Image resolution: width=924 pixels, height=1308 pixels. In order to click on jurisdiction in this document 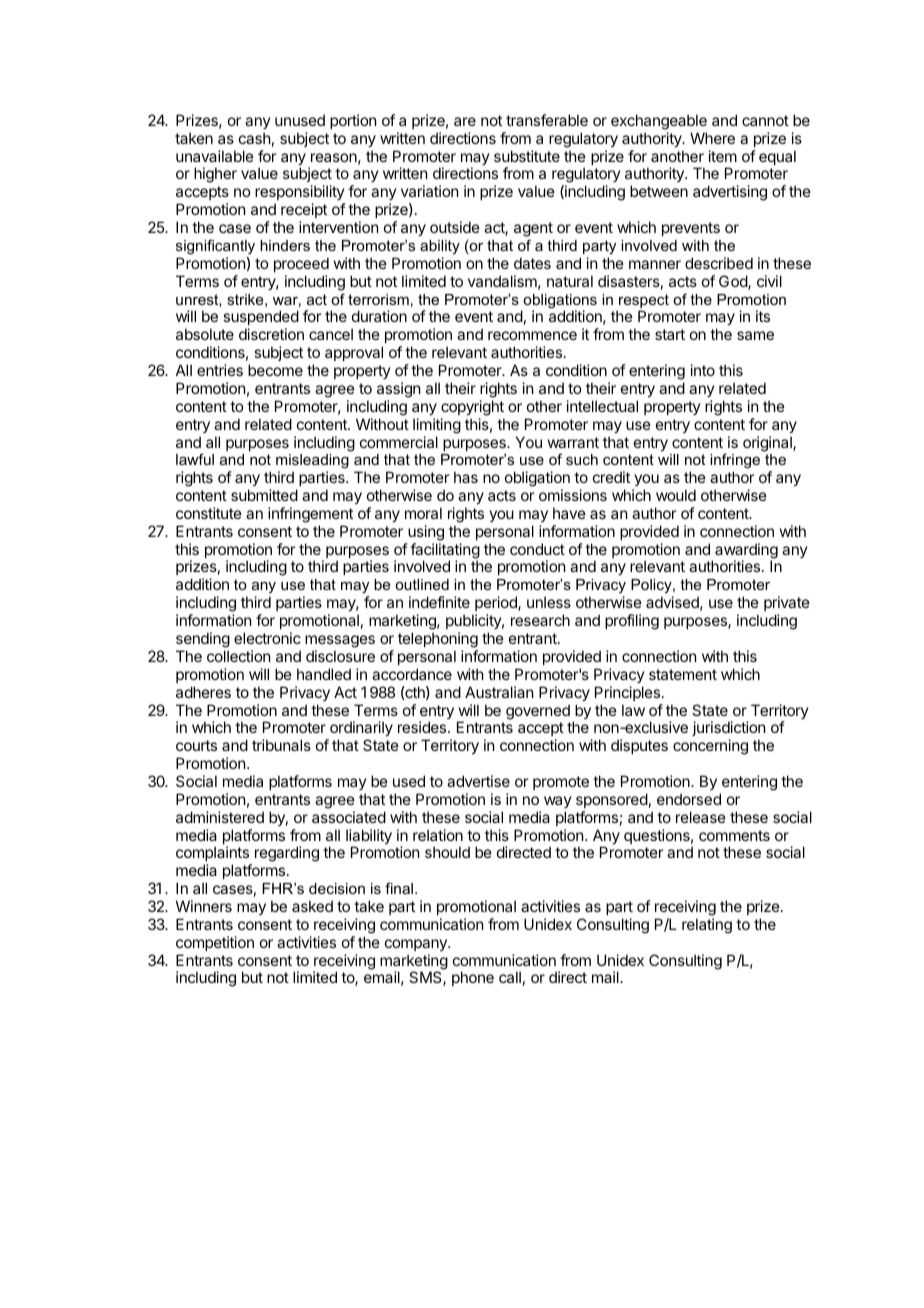, I will do `click(728, 730)`.
